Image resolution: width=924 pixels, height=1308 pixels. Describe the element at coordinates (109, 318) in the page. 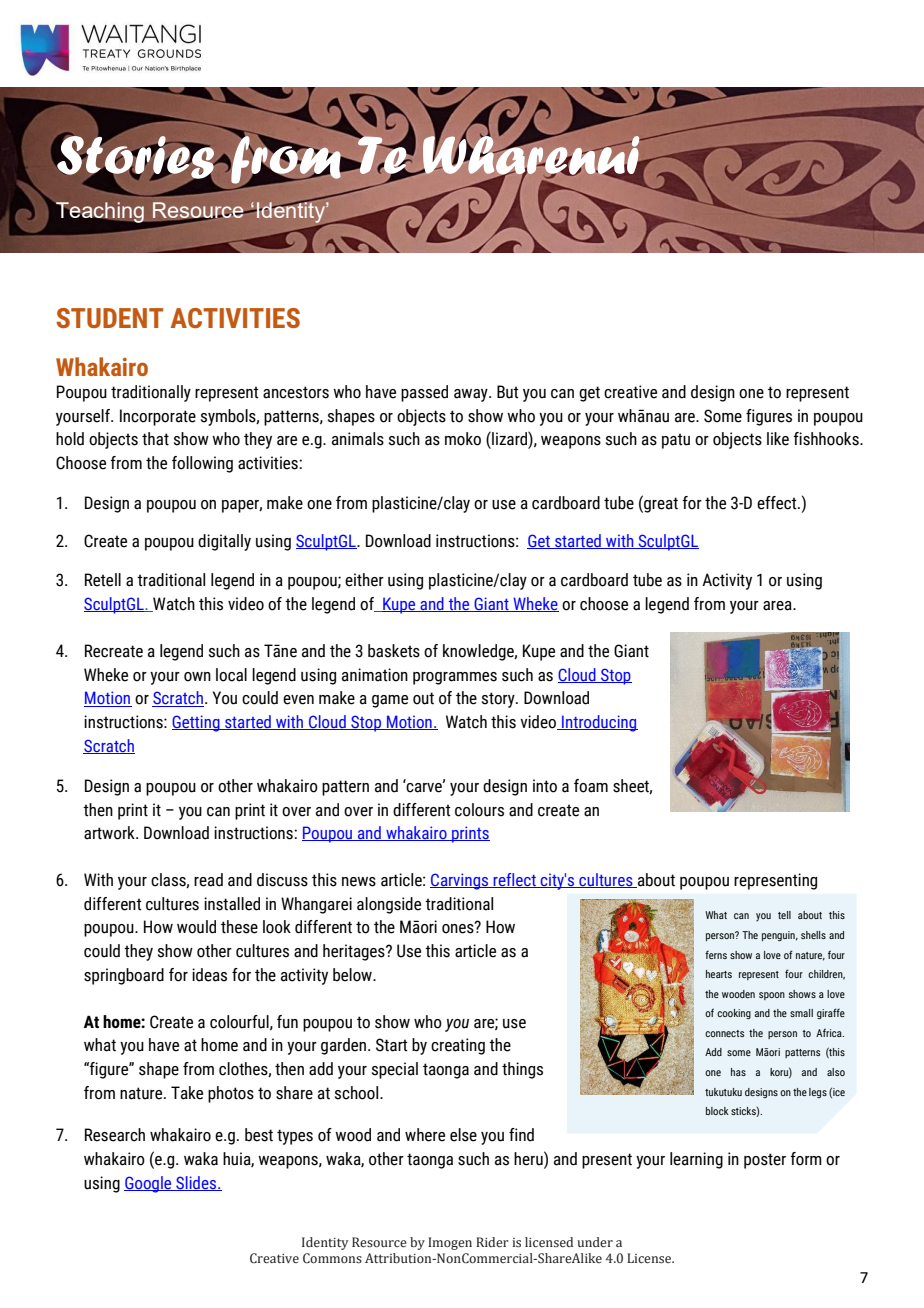

I see `STUDENT` at that location.
